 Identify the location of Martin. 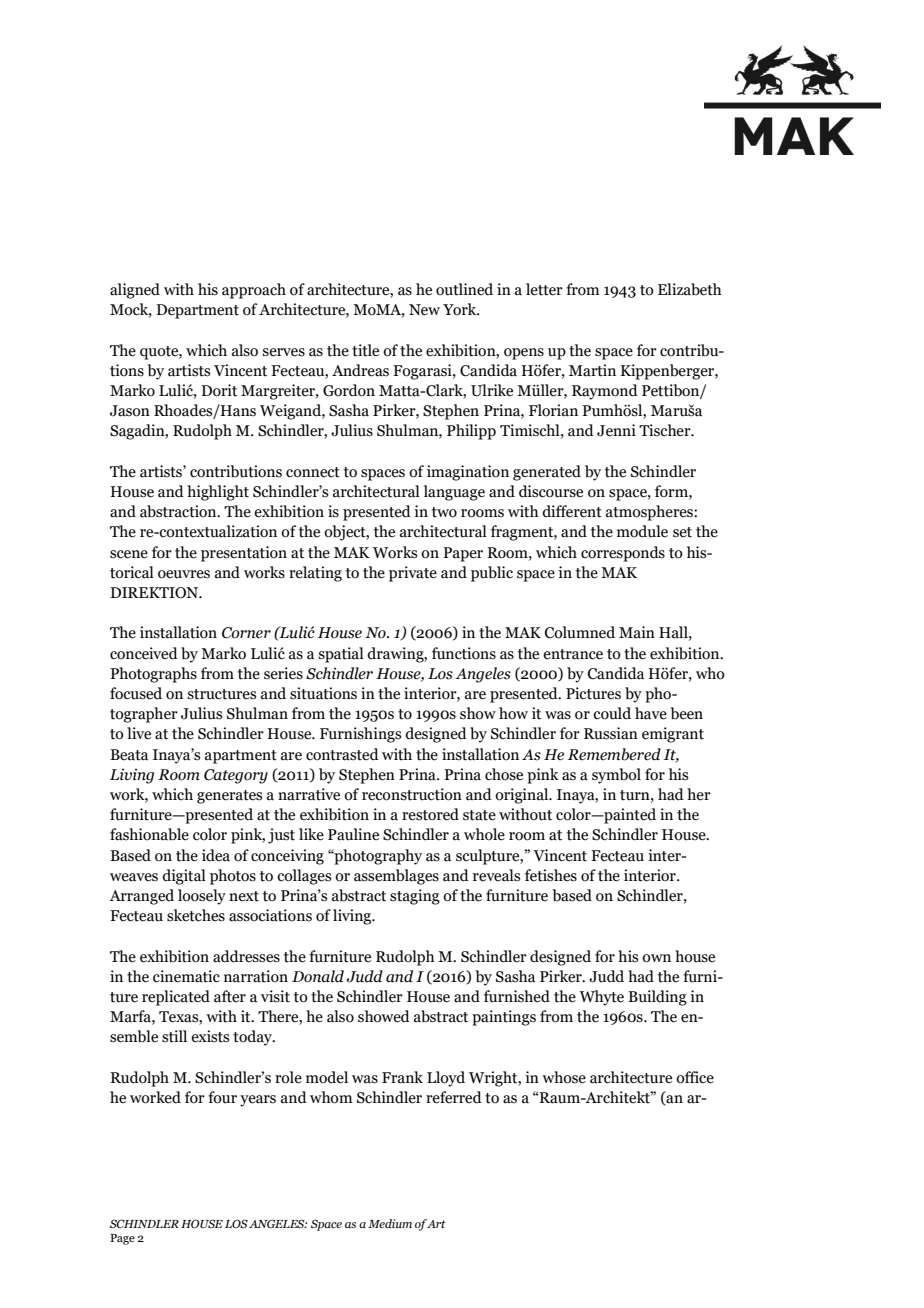
(592, 370).
